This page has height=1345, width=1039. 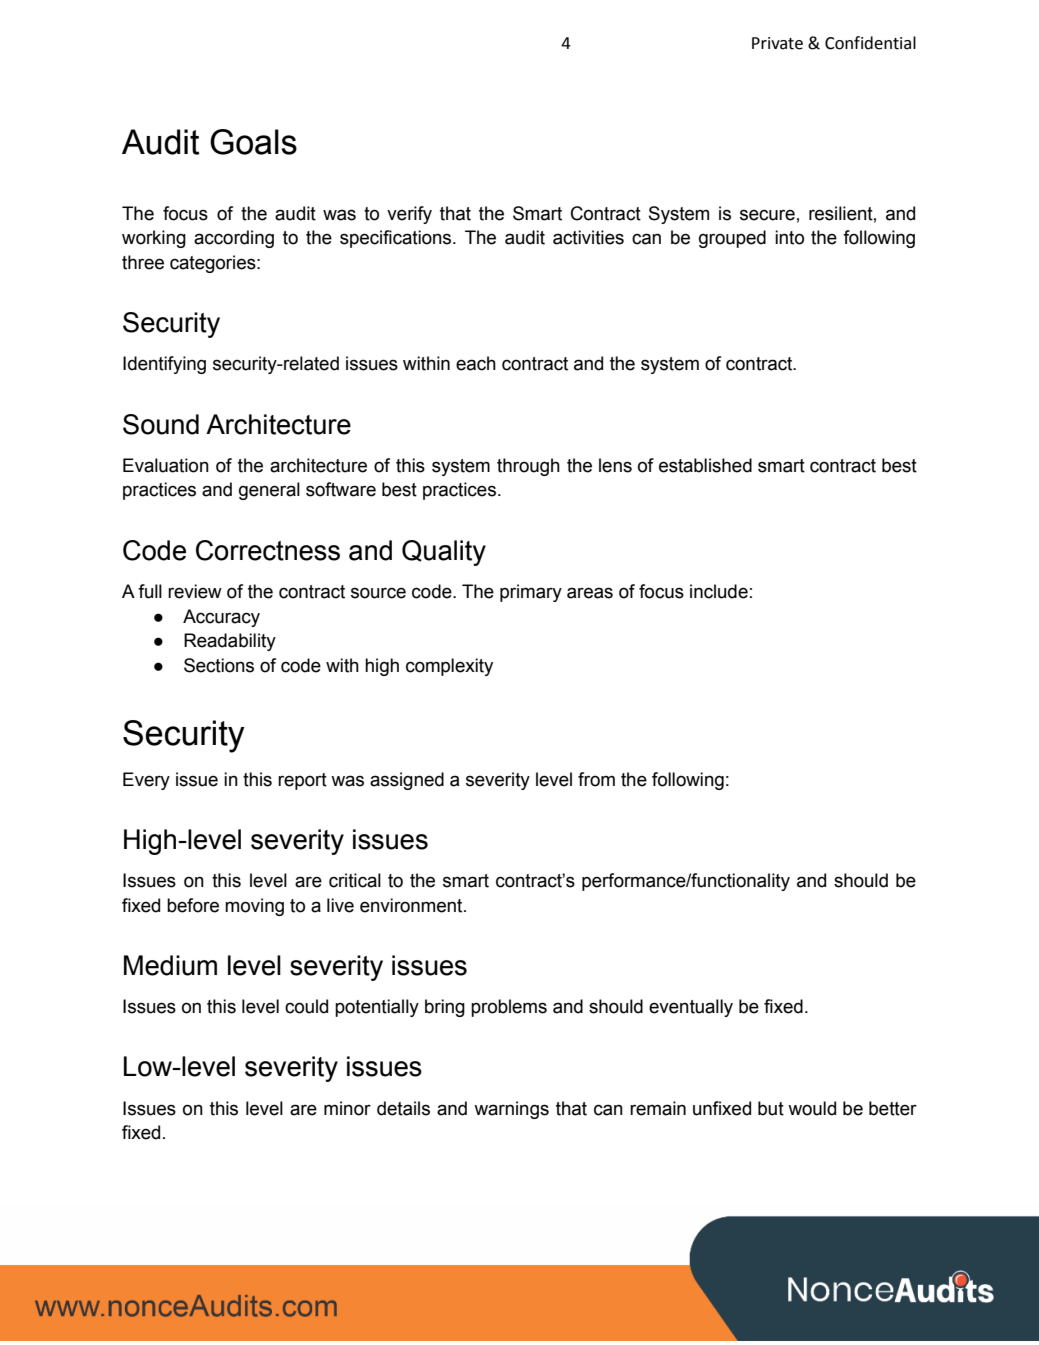 I want to click on Private, so click(x=777, y=43).
